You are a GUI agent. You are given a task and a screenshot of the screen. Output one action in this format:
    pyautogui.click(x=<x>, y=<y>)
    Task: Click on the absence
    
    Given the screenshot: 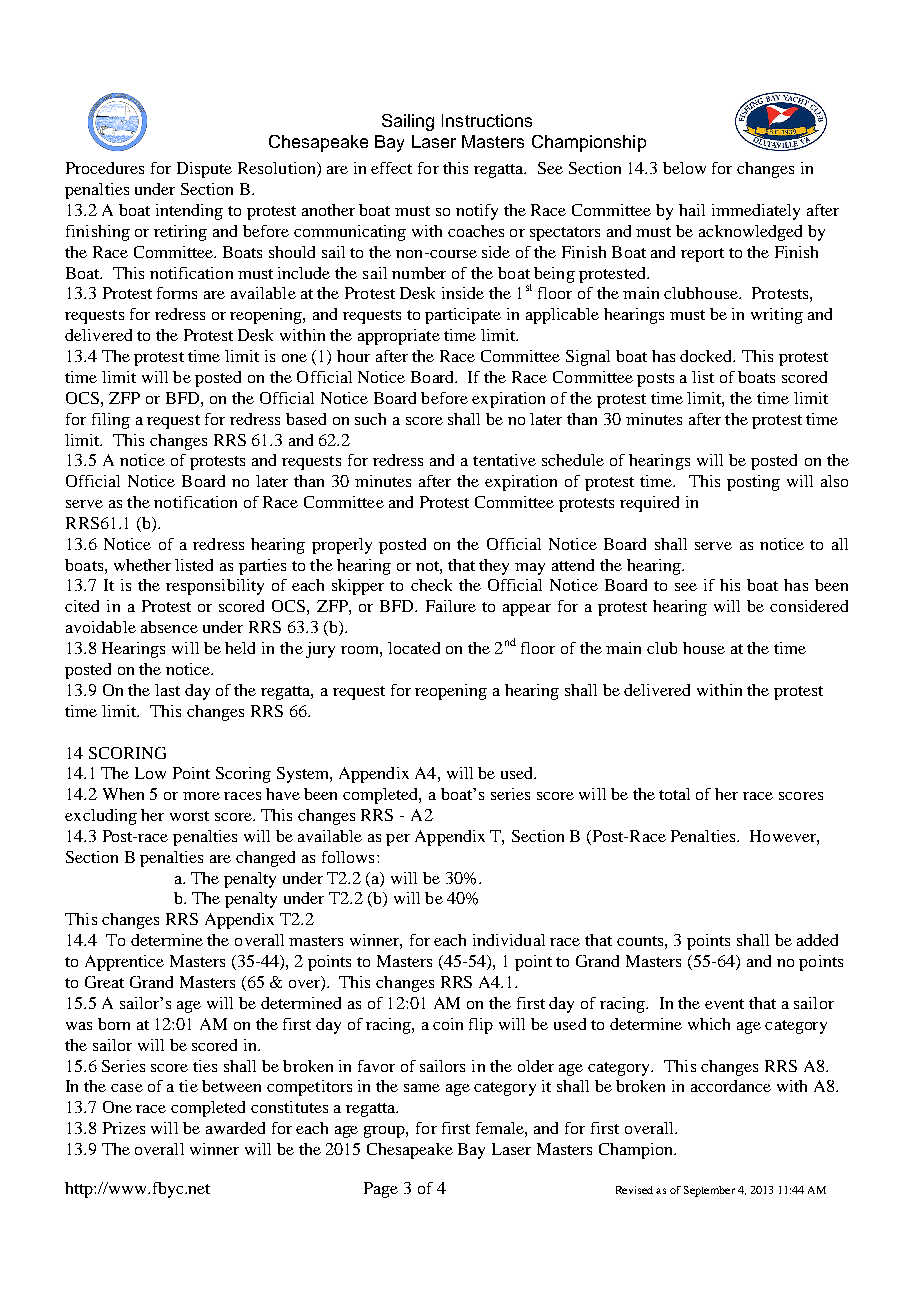 What is the action you would take?
    pyautogui.click(x=169, y=627)
